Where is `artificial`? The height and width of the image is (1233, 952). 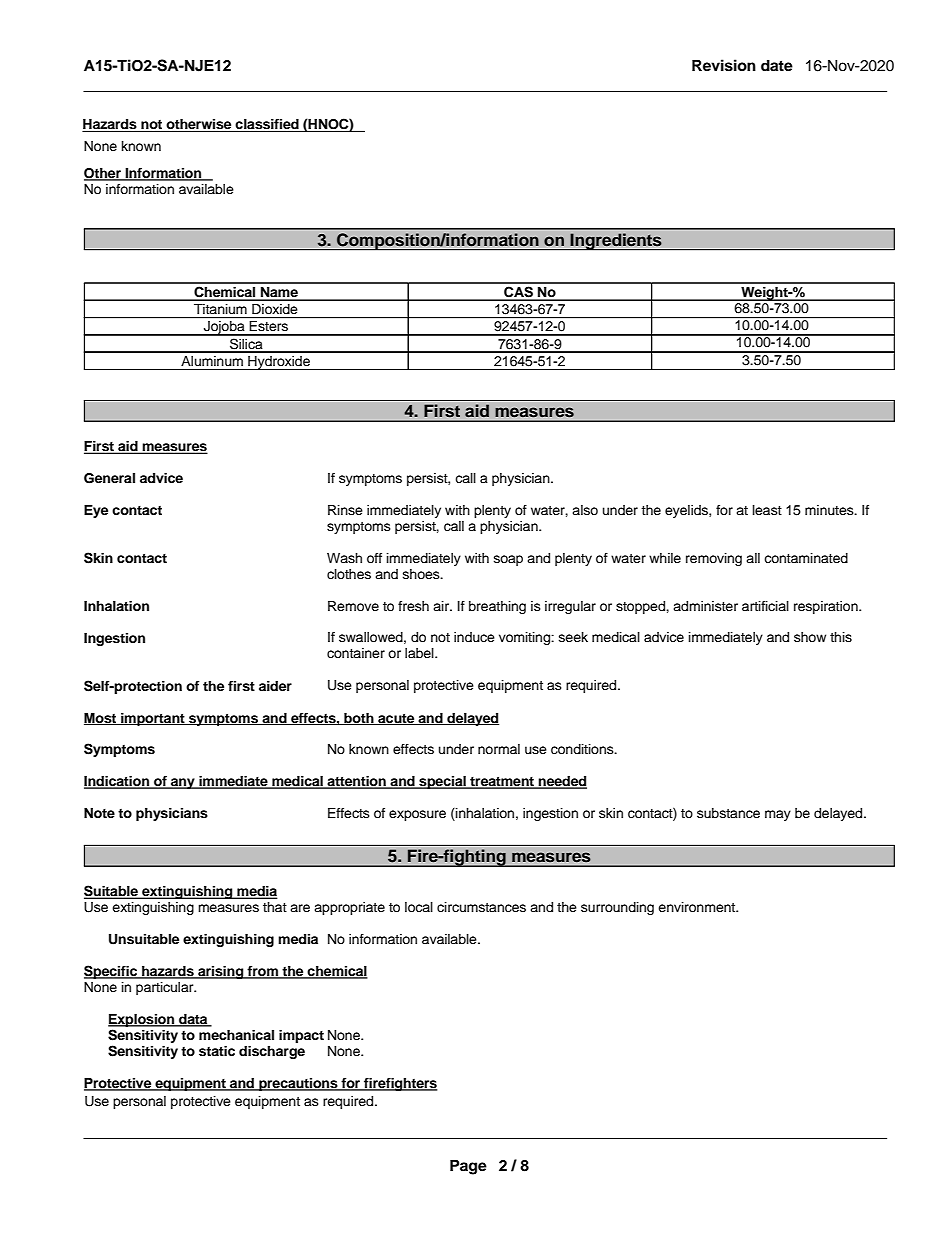
artificial is located at coordinates (765, 606).
